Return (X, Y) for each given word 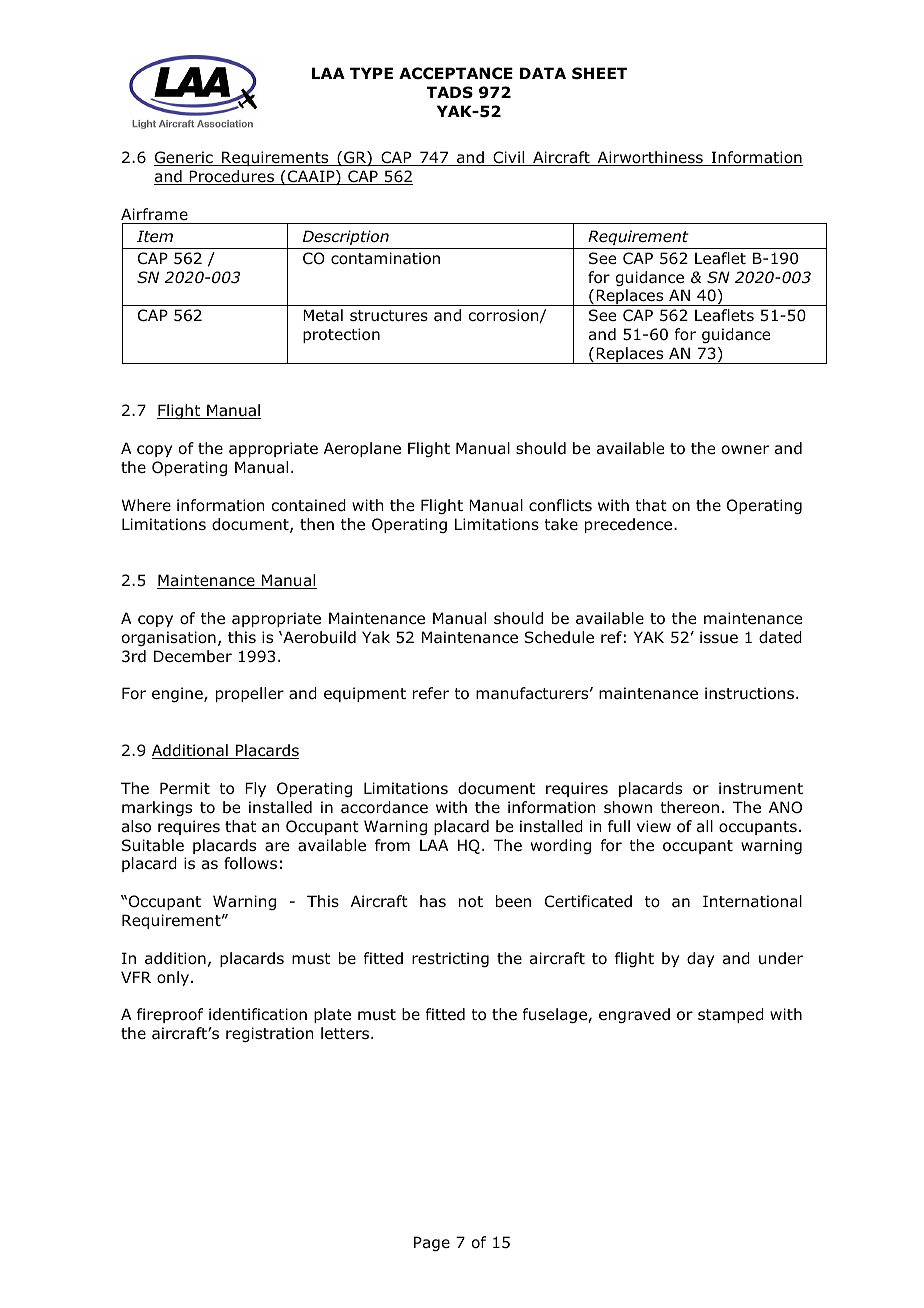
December (193, 656)
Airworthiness (650, 158)
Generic (184, 158)
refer (431, 693)
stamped (731, 1015)
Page (432, 1243)
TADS (450, 92)
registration (270, 1034)
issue (719, 637)
